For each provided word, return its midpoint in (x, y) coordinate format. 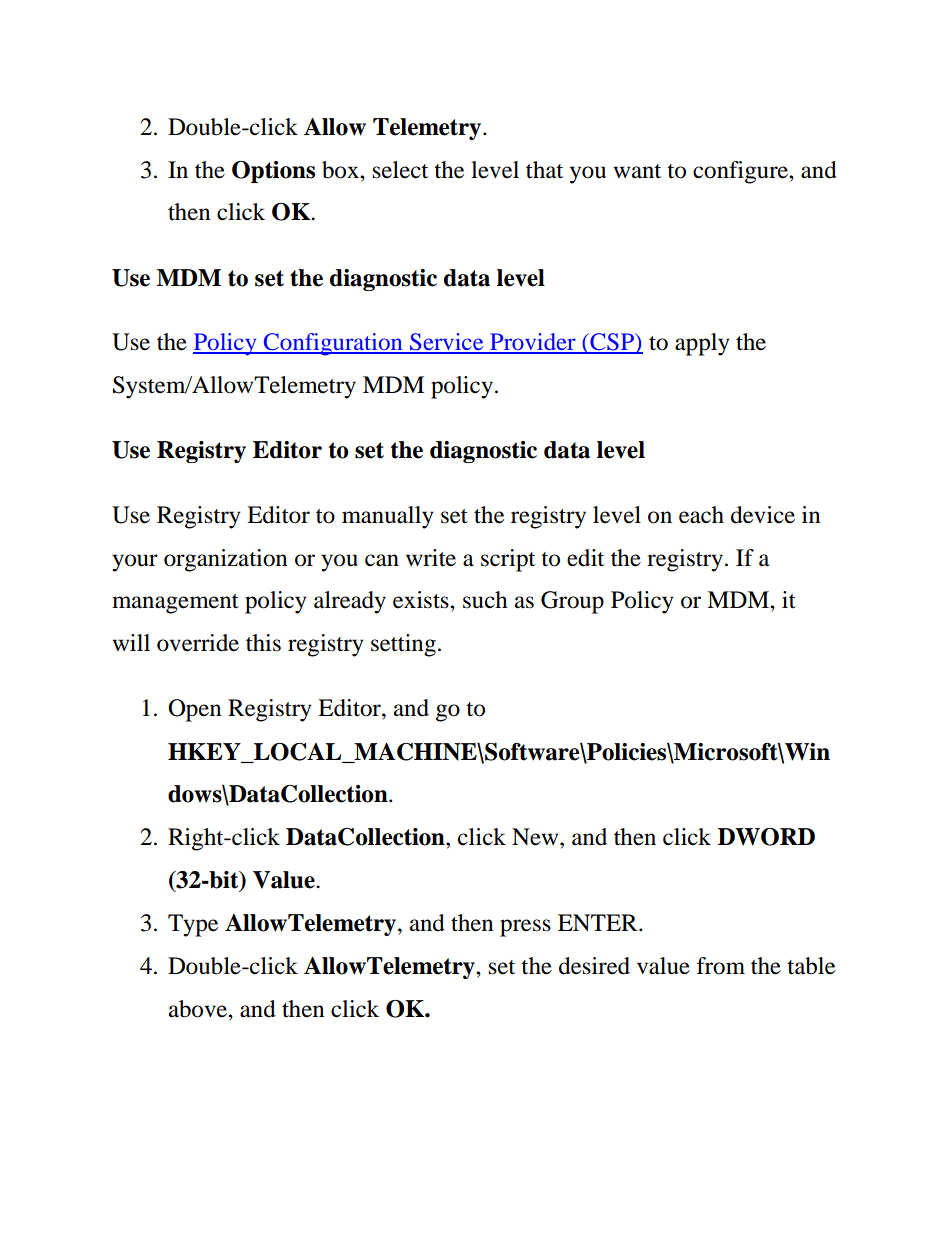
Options (273, 172)
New (536, 837)
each (701, 515)
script (508, 560)
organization (226, 560)
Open (195, 710)
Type (193, 925)
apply (702, 344)
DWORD (766, 837)
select (400, 170)
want (637, 171)
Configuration (333, 344)
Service (447, 343)
